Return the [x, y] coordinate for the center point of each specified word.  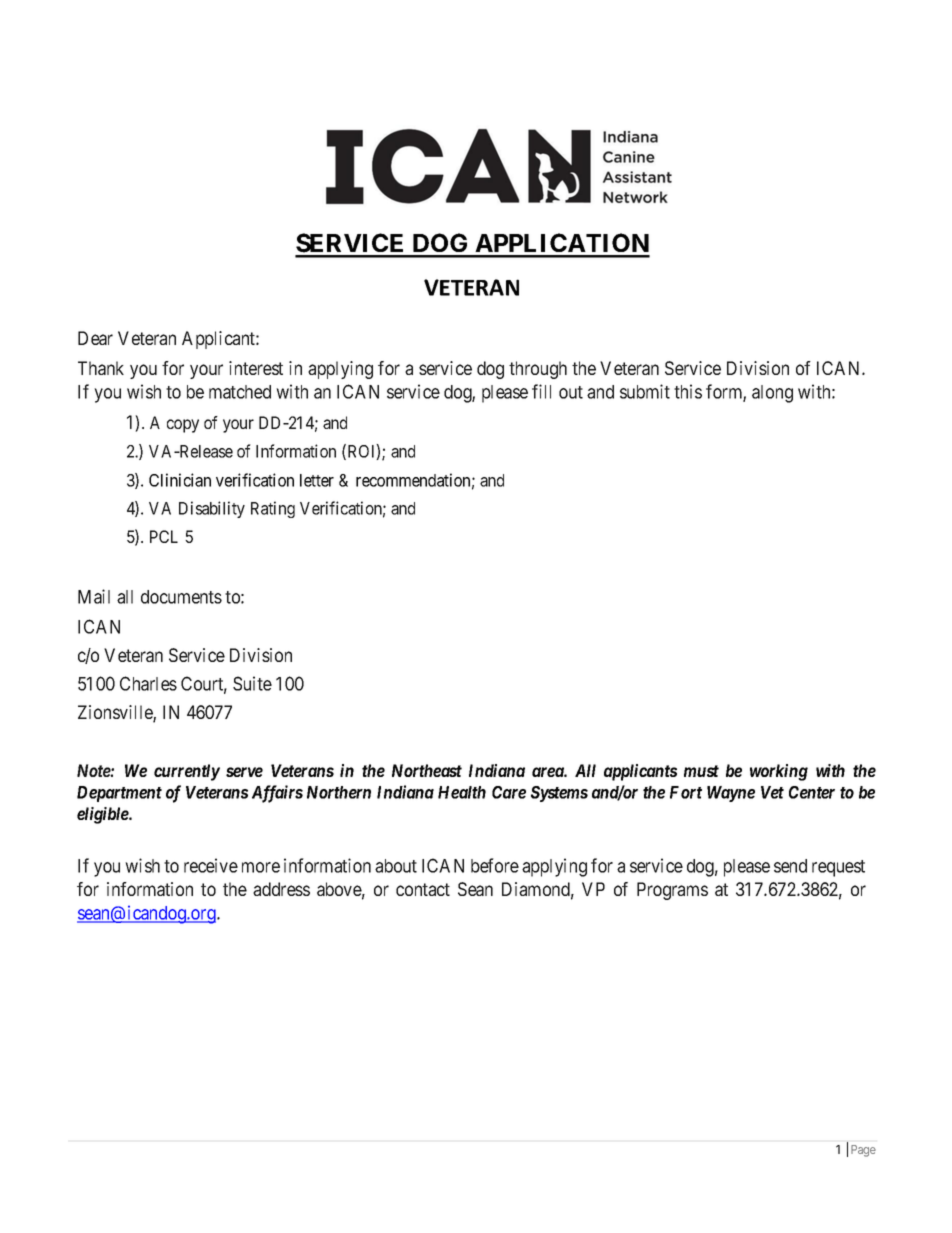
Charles [148, 683]
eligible [103, 815]
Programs [672, 891]
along [772, 394]
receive [211, 865]
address [281, 889]
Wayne [731, 794]
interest [256, 368]
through [538, 370]
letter [317, 480]
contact [423, 889]
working [779, 772]
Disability [212, 509]
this [688, 391]
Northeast [427, 770]
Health [462, 792]
